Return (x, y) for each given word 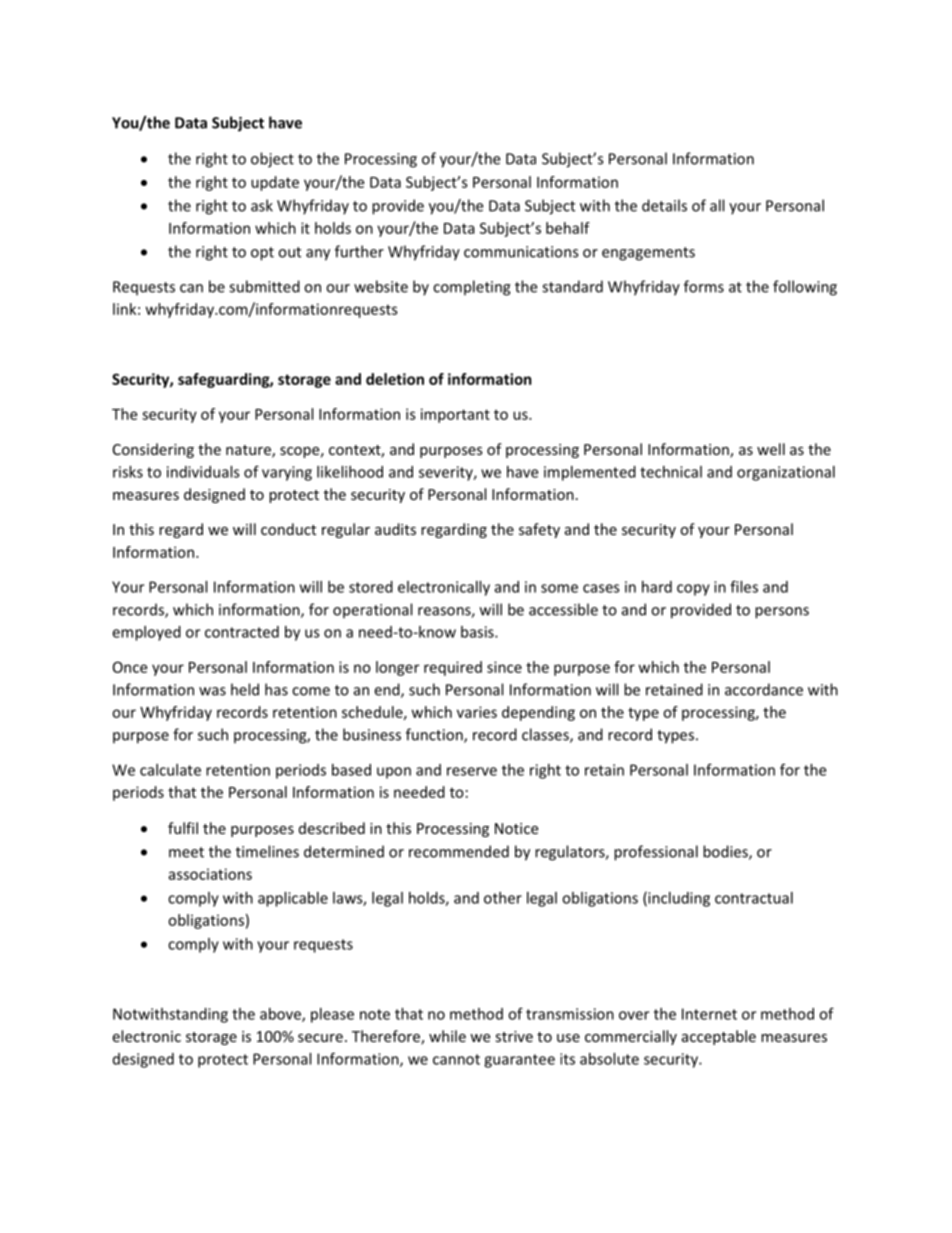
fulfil (183, 828)
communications (521, 252)
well (771, 449)
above (281, 1015)
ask (262, 205)
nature (249, 451)
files (744, 586)
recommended (459, 851)
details (664, 205)
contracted (242, 632)
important (455, 415)
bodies (726, 852)
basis (478, 632)
